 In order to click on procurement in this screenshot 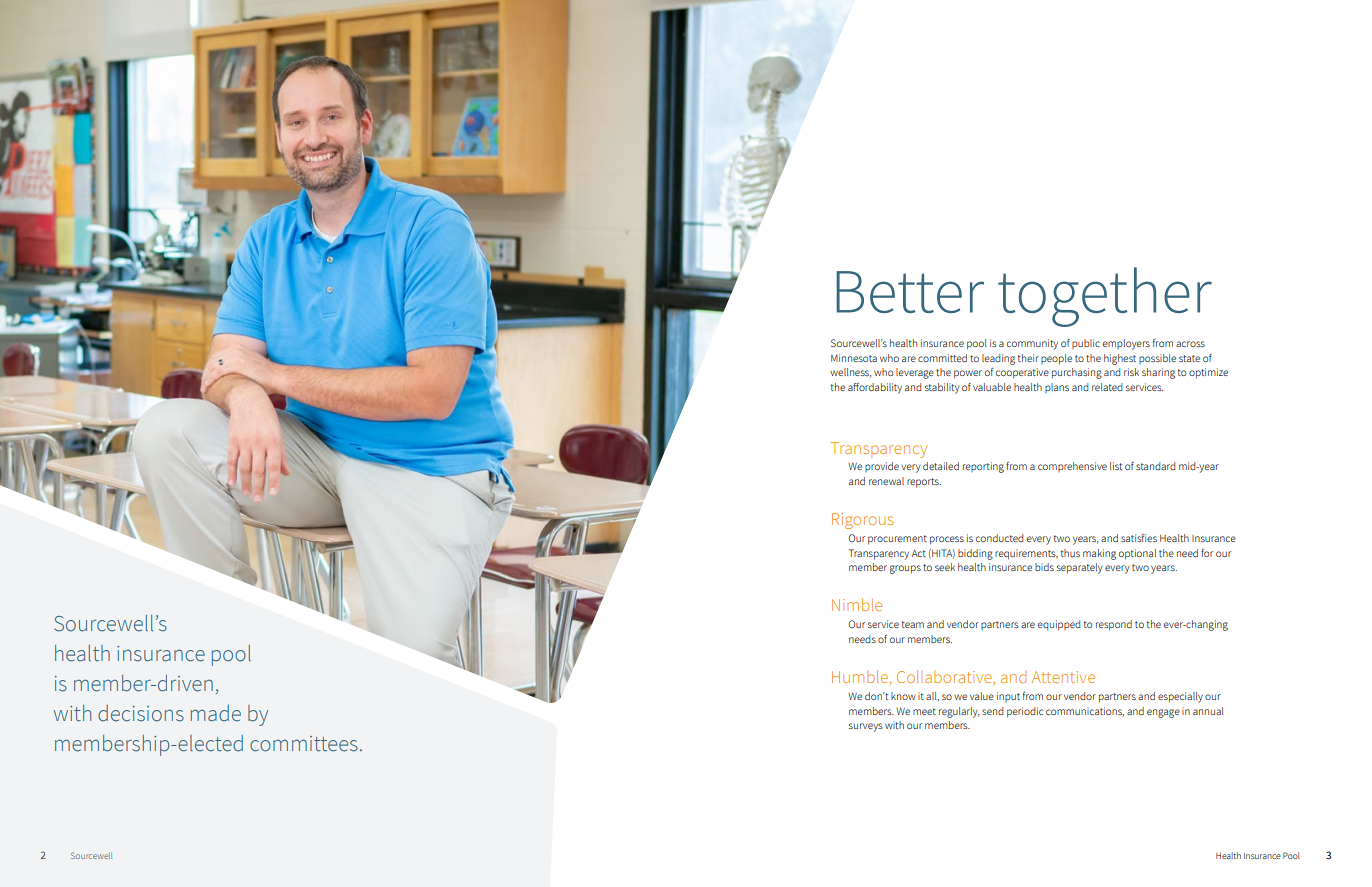, I will do `click(897, 540)`.
